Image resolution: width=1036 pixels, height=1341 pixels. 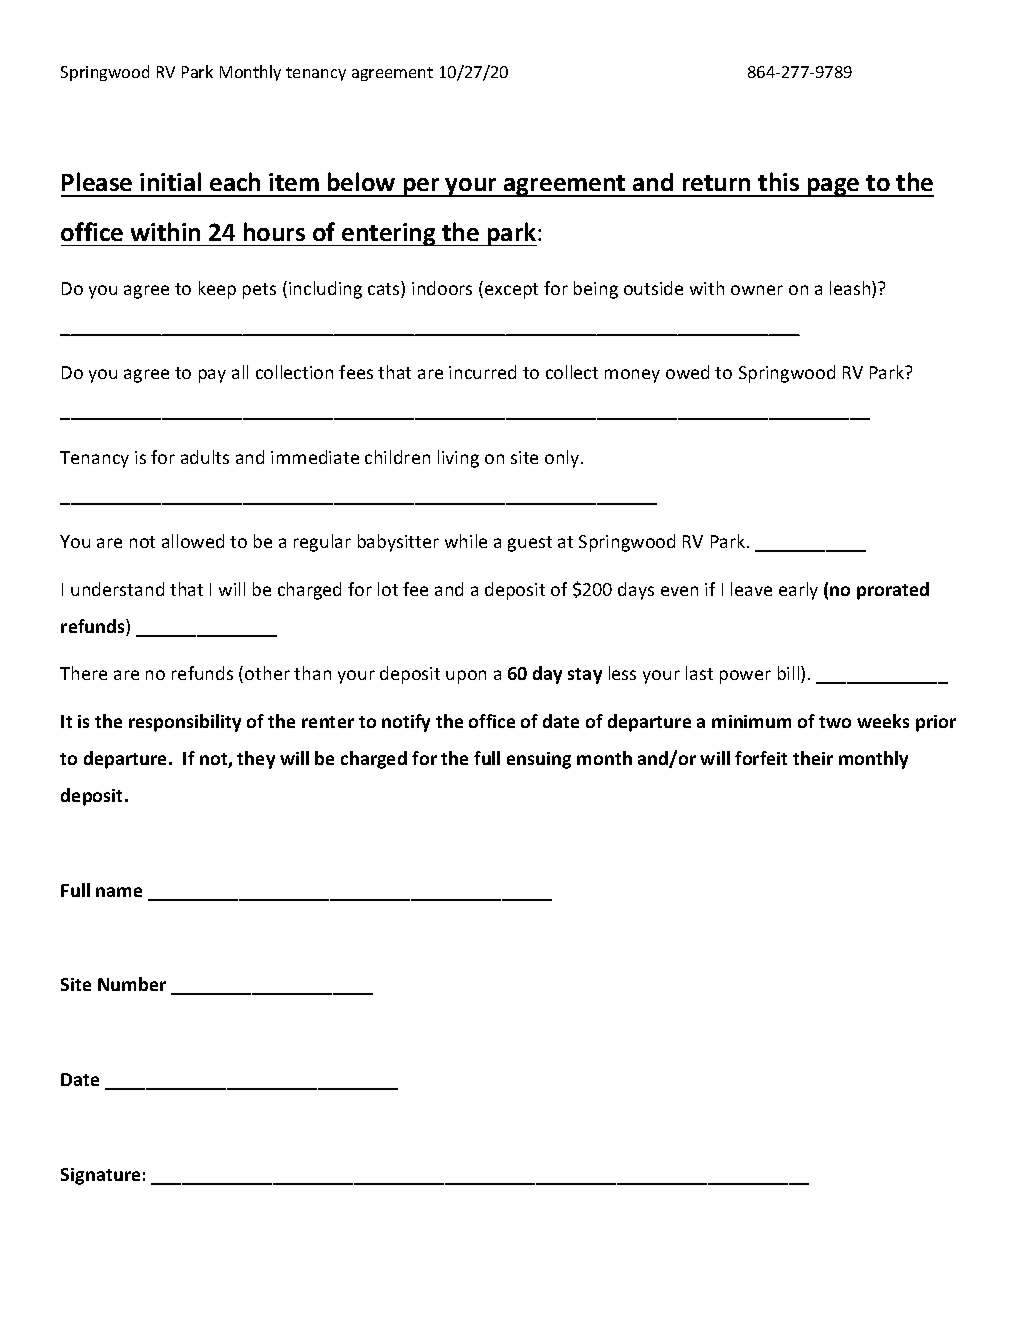 I want to click on guest, so click(x=530, y=544).
